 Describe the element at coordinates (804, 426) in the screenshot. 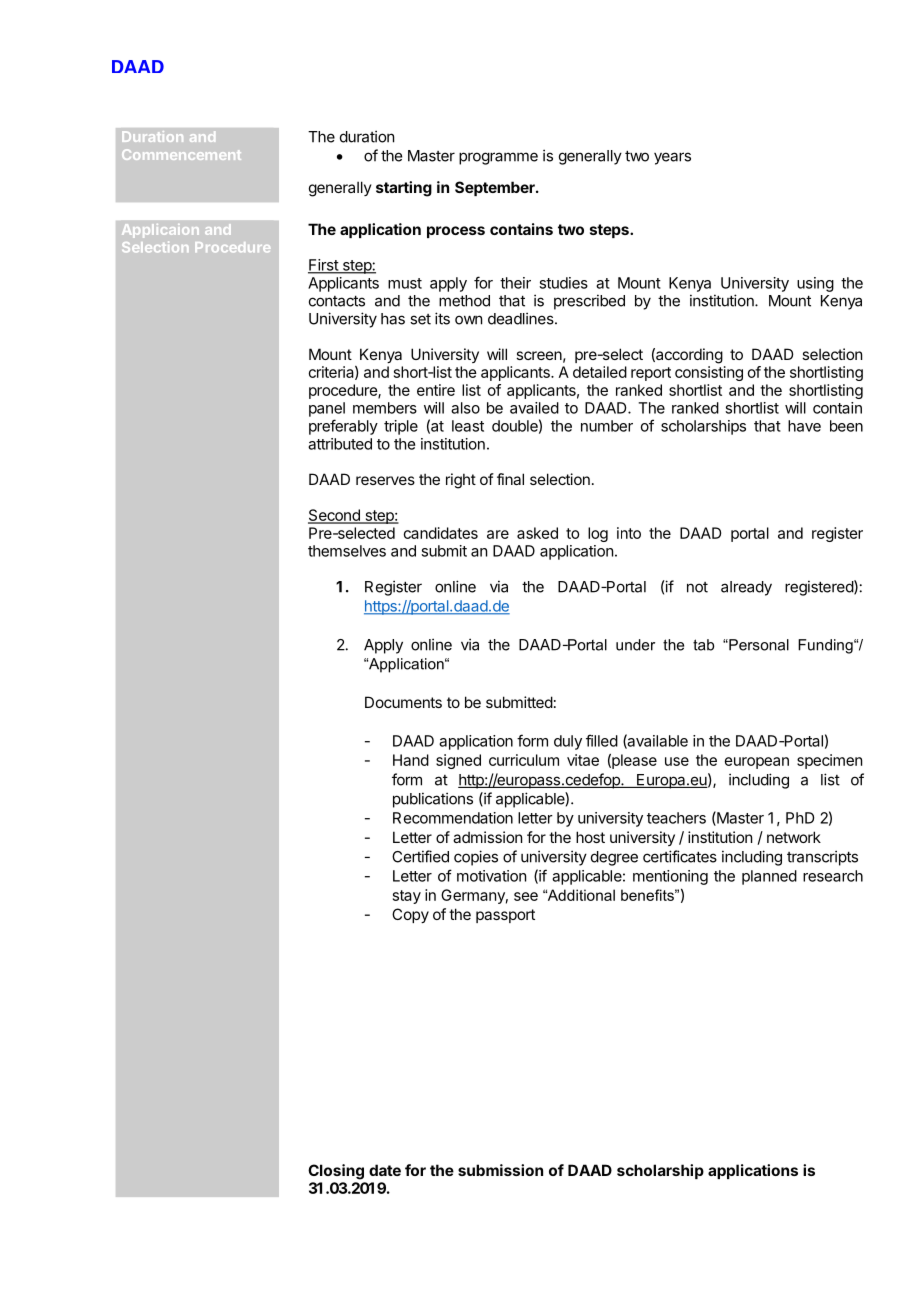

I see `have` at that location.
